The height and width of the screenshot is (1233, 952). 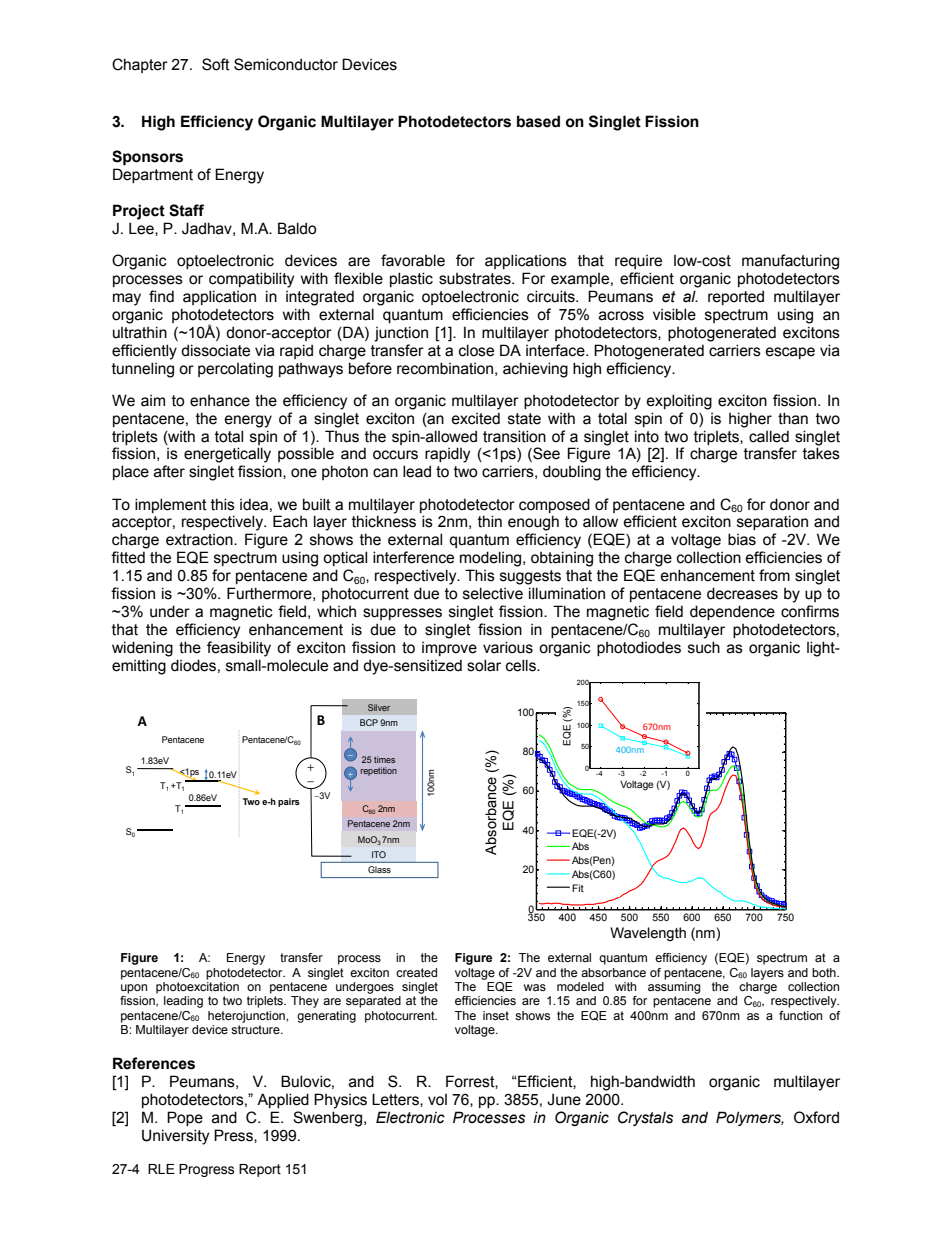 I want to click on based, so click(x=538, y=121).
